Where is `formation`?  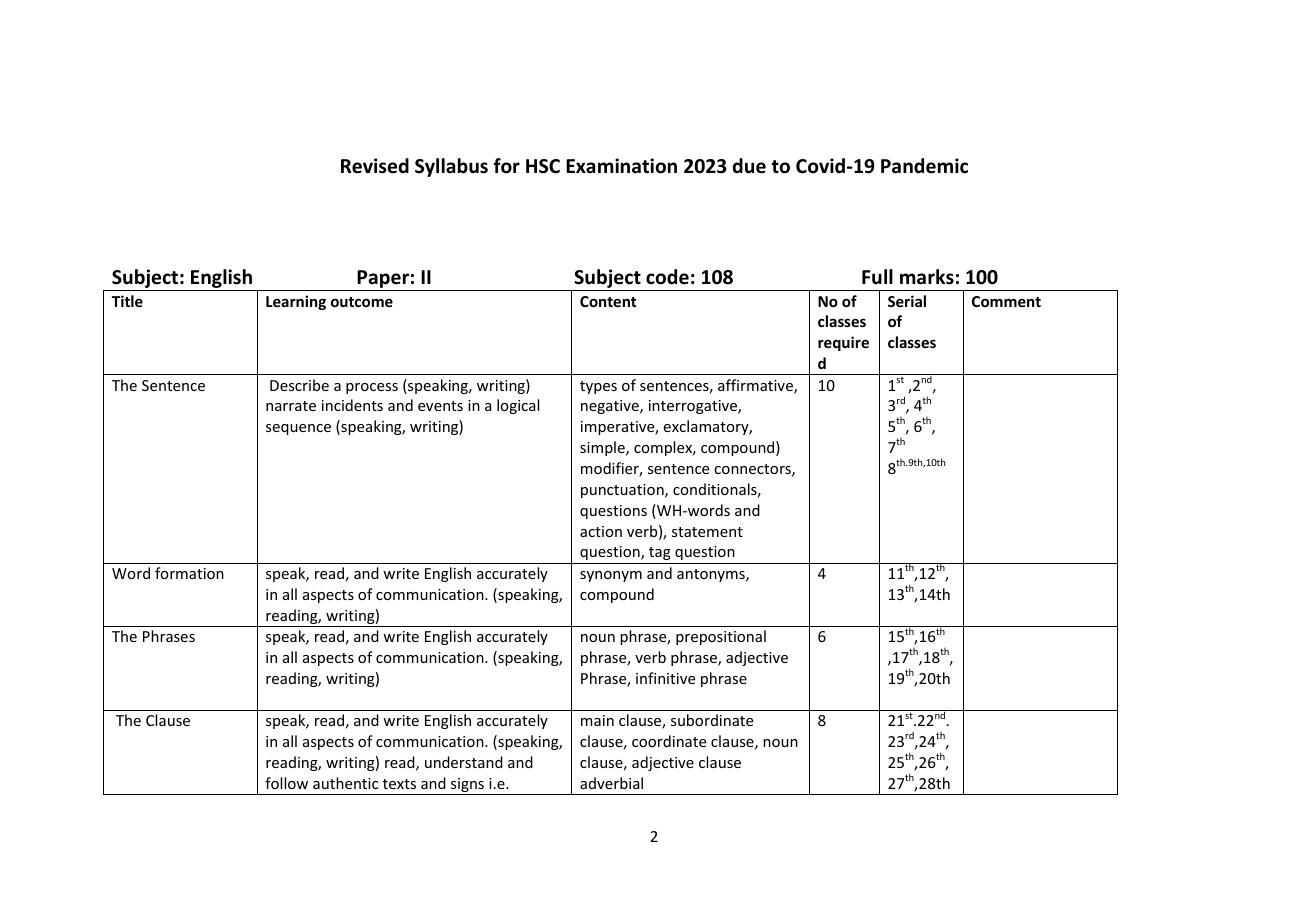 formation is located at coordinates (189, 573).
